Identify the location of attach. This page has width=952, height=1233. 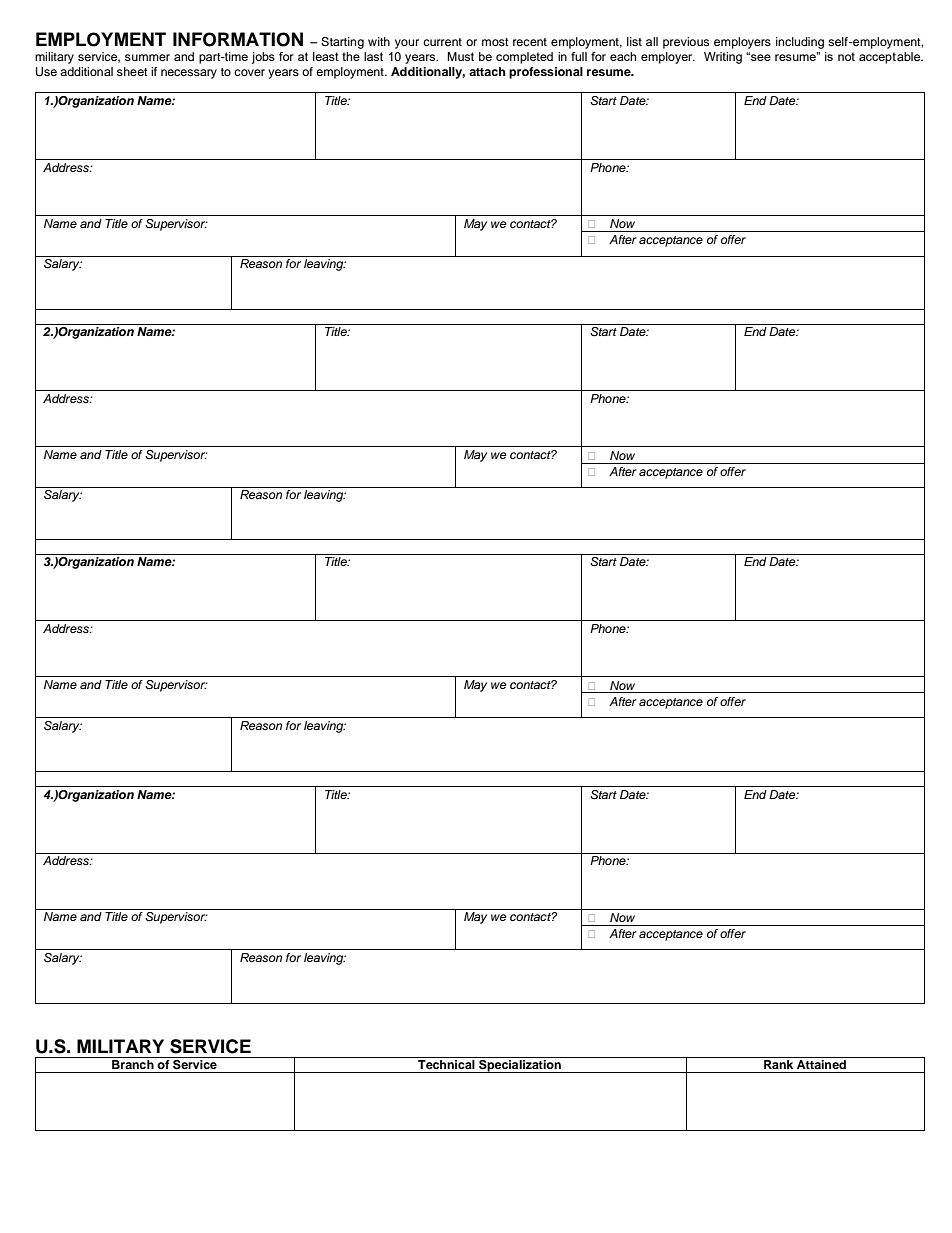
(487, 71).
